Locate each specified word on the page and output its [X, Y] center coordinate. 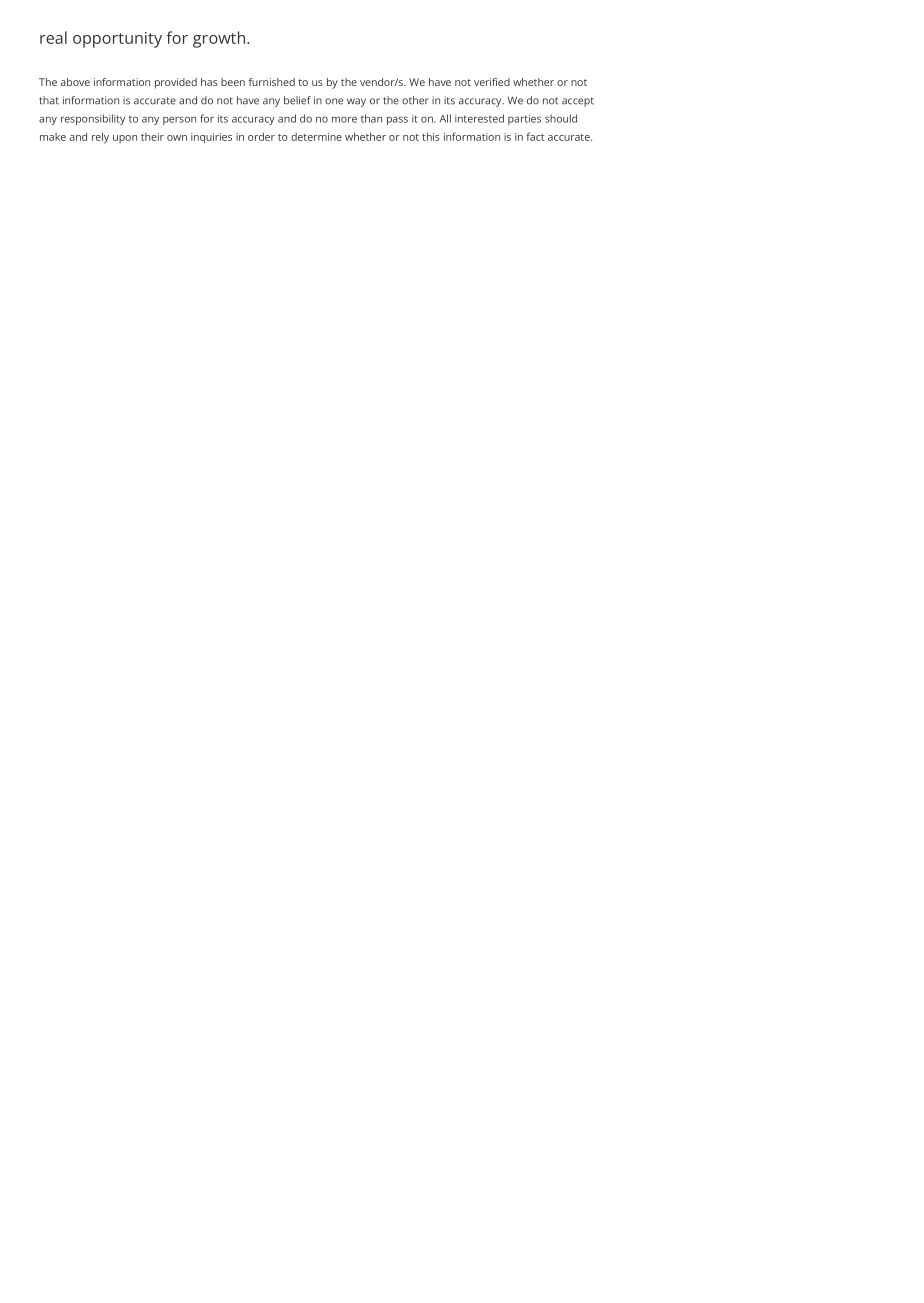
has [209, 82]
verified [492, 82]
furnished [272, 82]
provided [176, 83]
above [75, 82]
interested [479, 118]
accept [578, 102]
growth [220, 39]
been [233, 82]
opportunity [117, 40]
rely [100, 138]
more [344, 119]
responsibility [93, 119]
